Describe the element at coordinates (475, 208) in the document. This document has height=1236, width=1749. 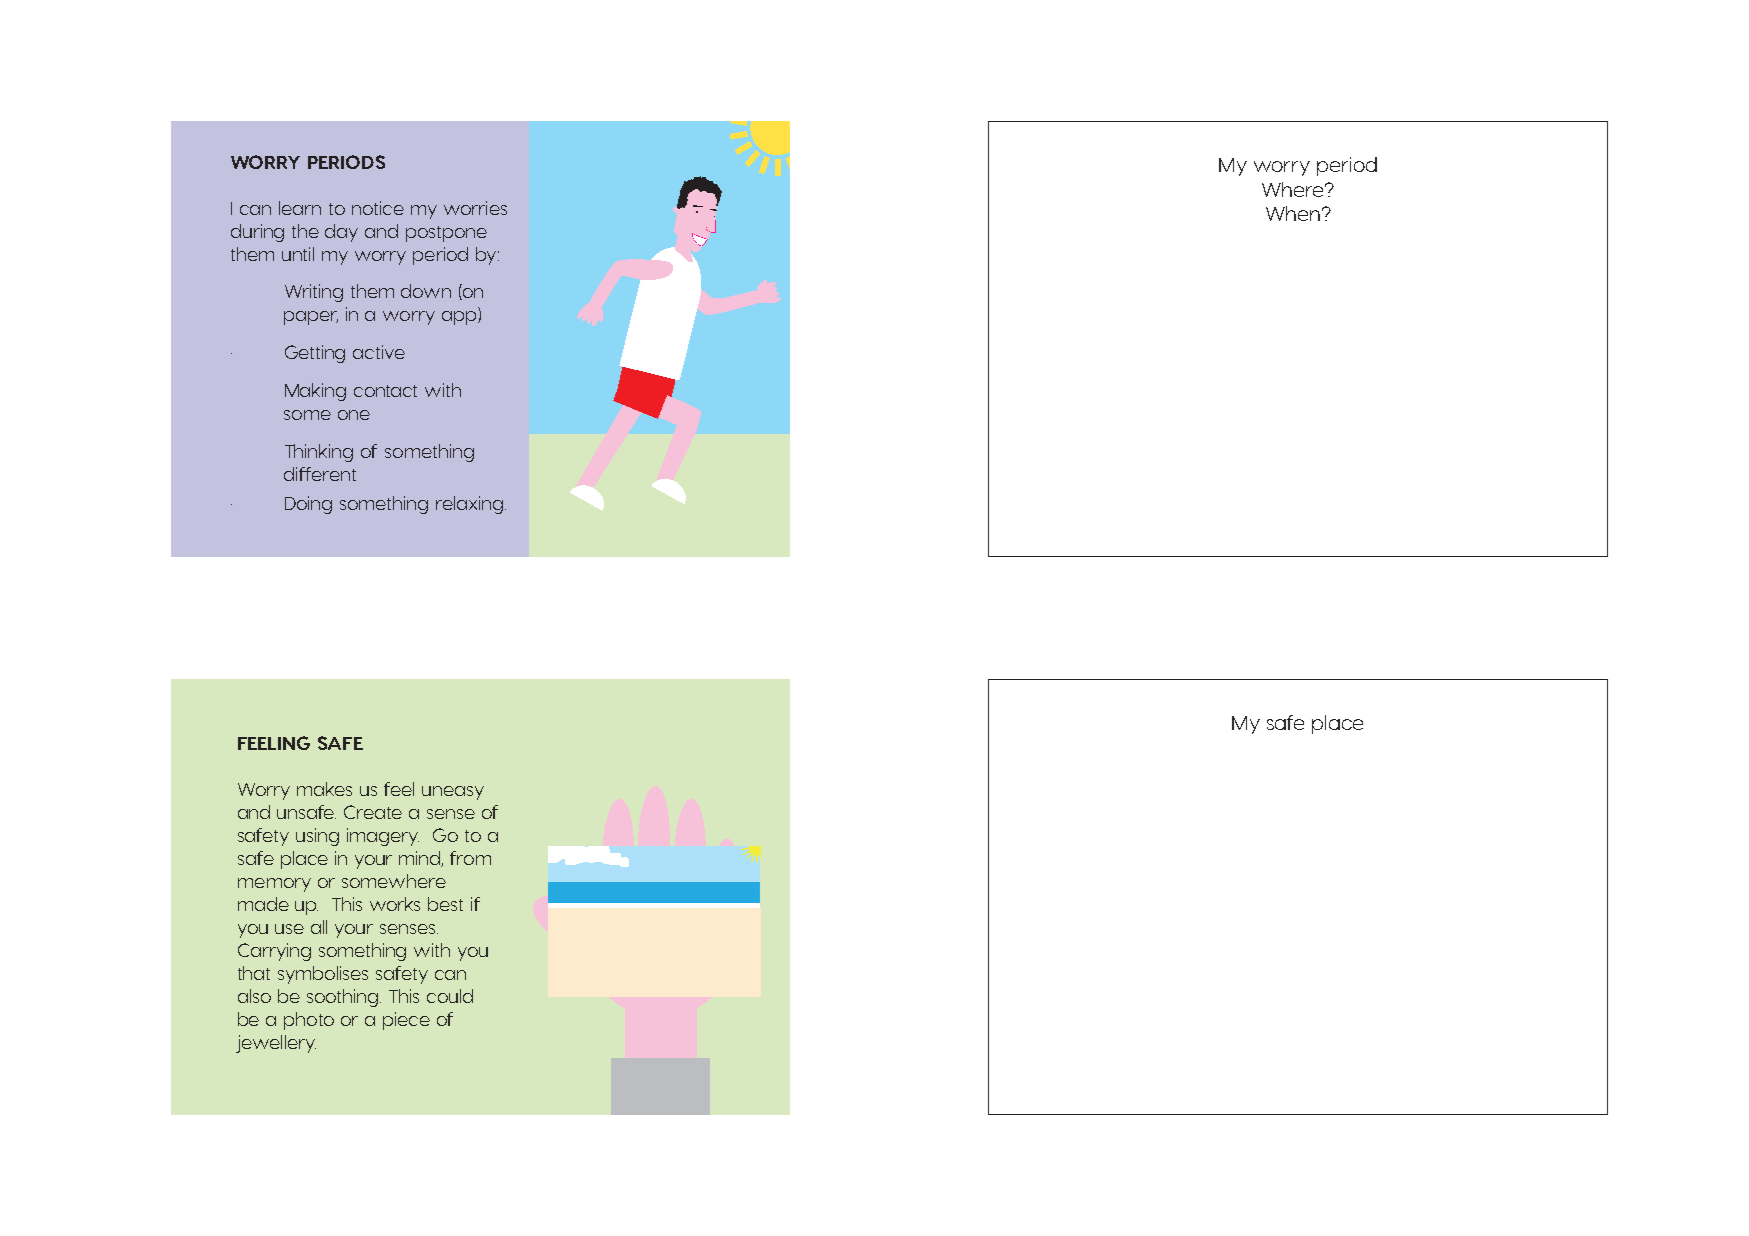
I see `worries` at that location.
